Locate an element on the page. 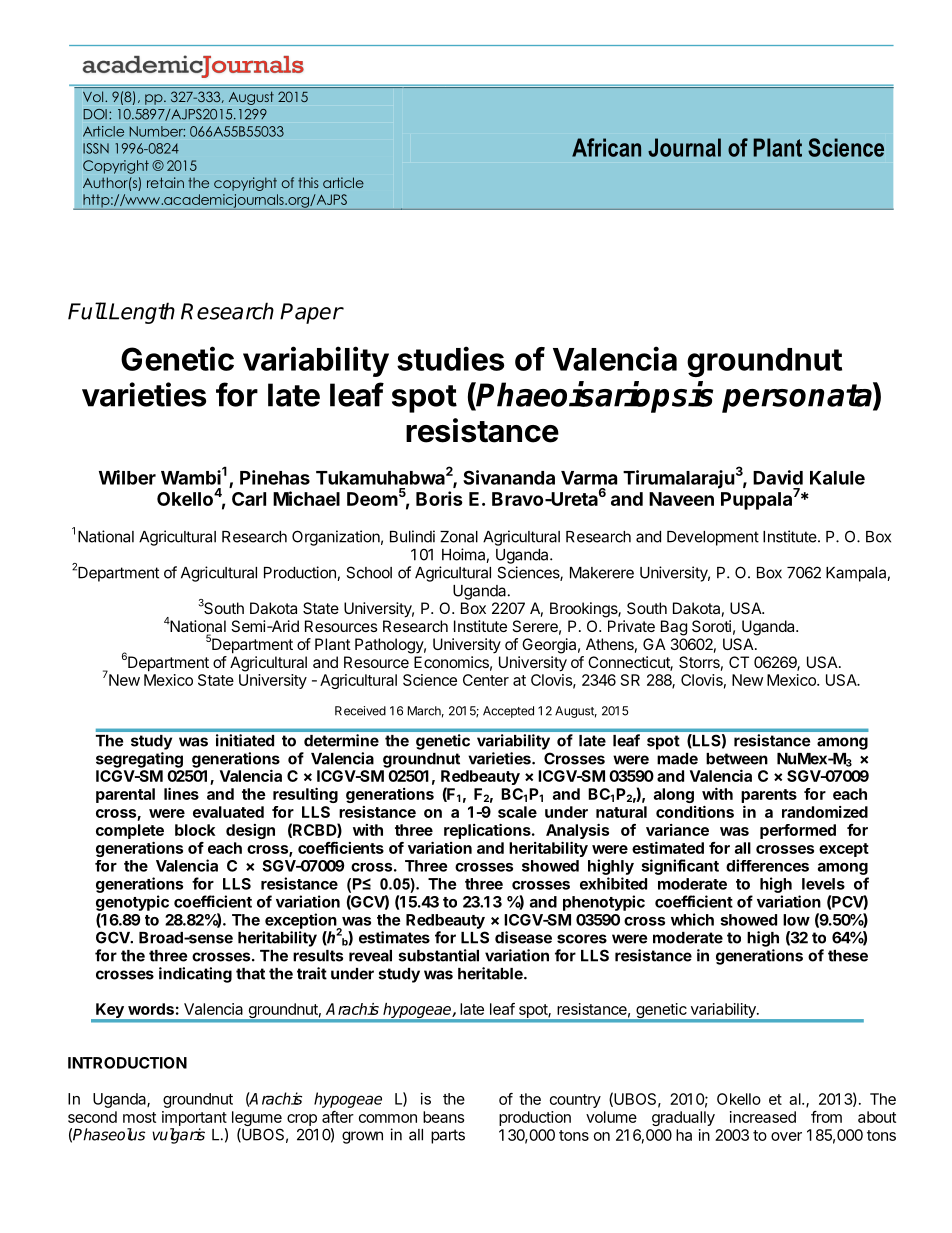 The image size is (952, 1233). studies is located at coordinates (450, 358).
